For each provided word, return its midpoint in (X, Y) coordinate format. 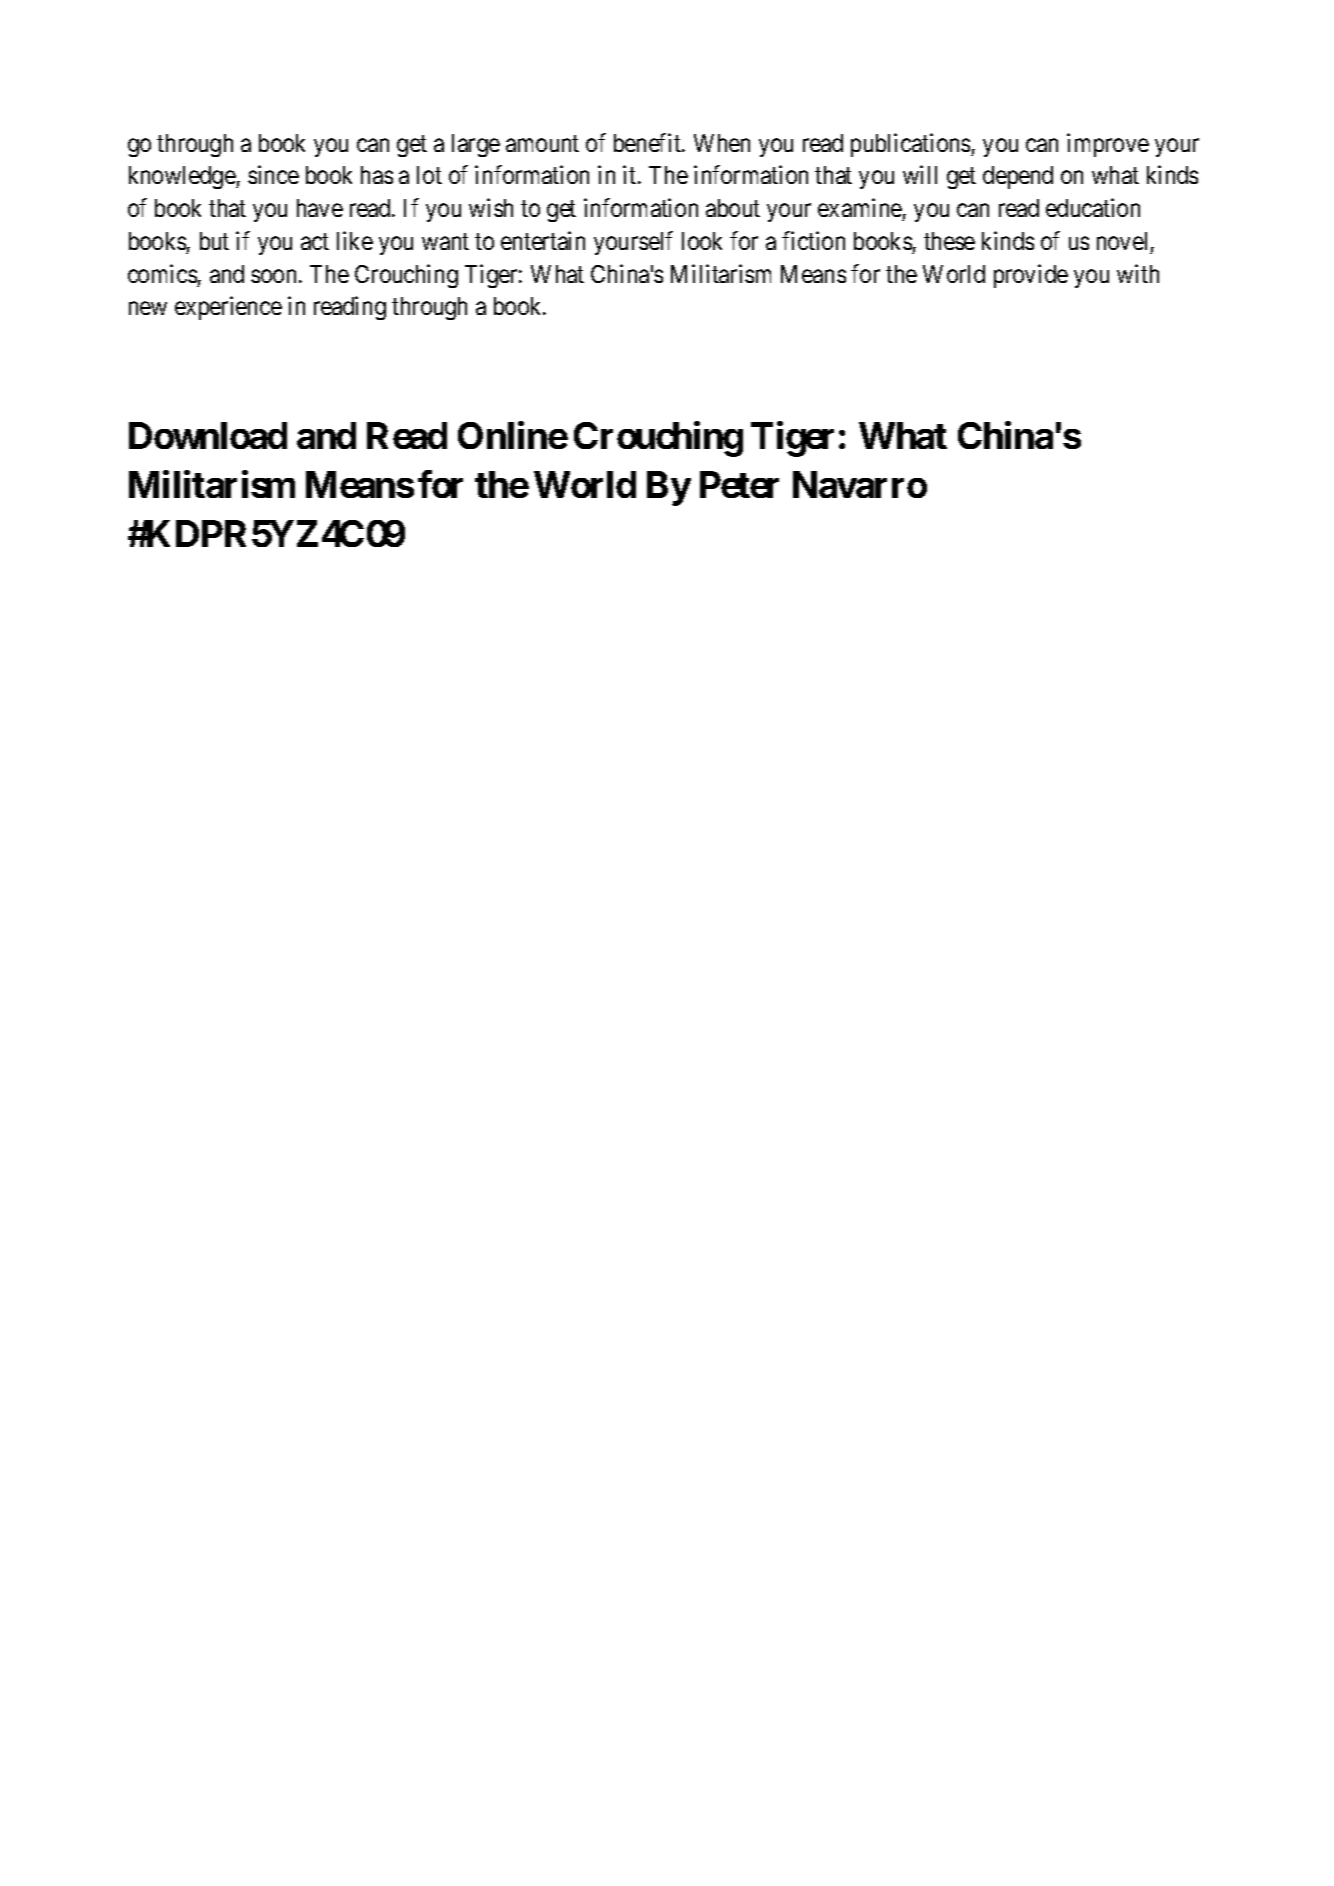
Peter (739, 484)
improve (1108, 145)
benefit (648, 142)
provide (1031, 276)
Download (208, 435)
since (273, 174)
